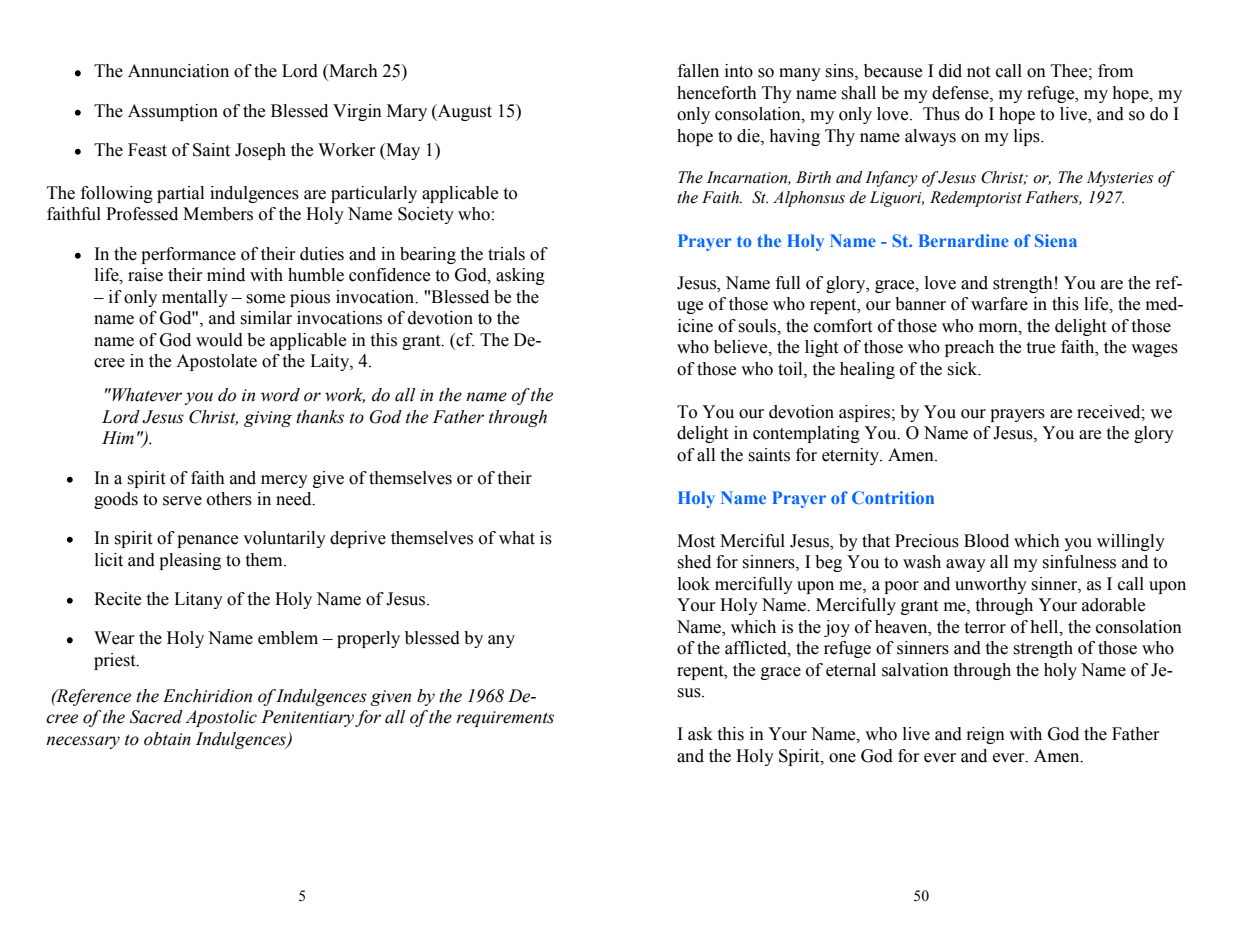 The image size is (1233, 952). Describe the element at coordinates (167, 739) in the document. I see `obtain` at that location.
